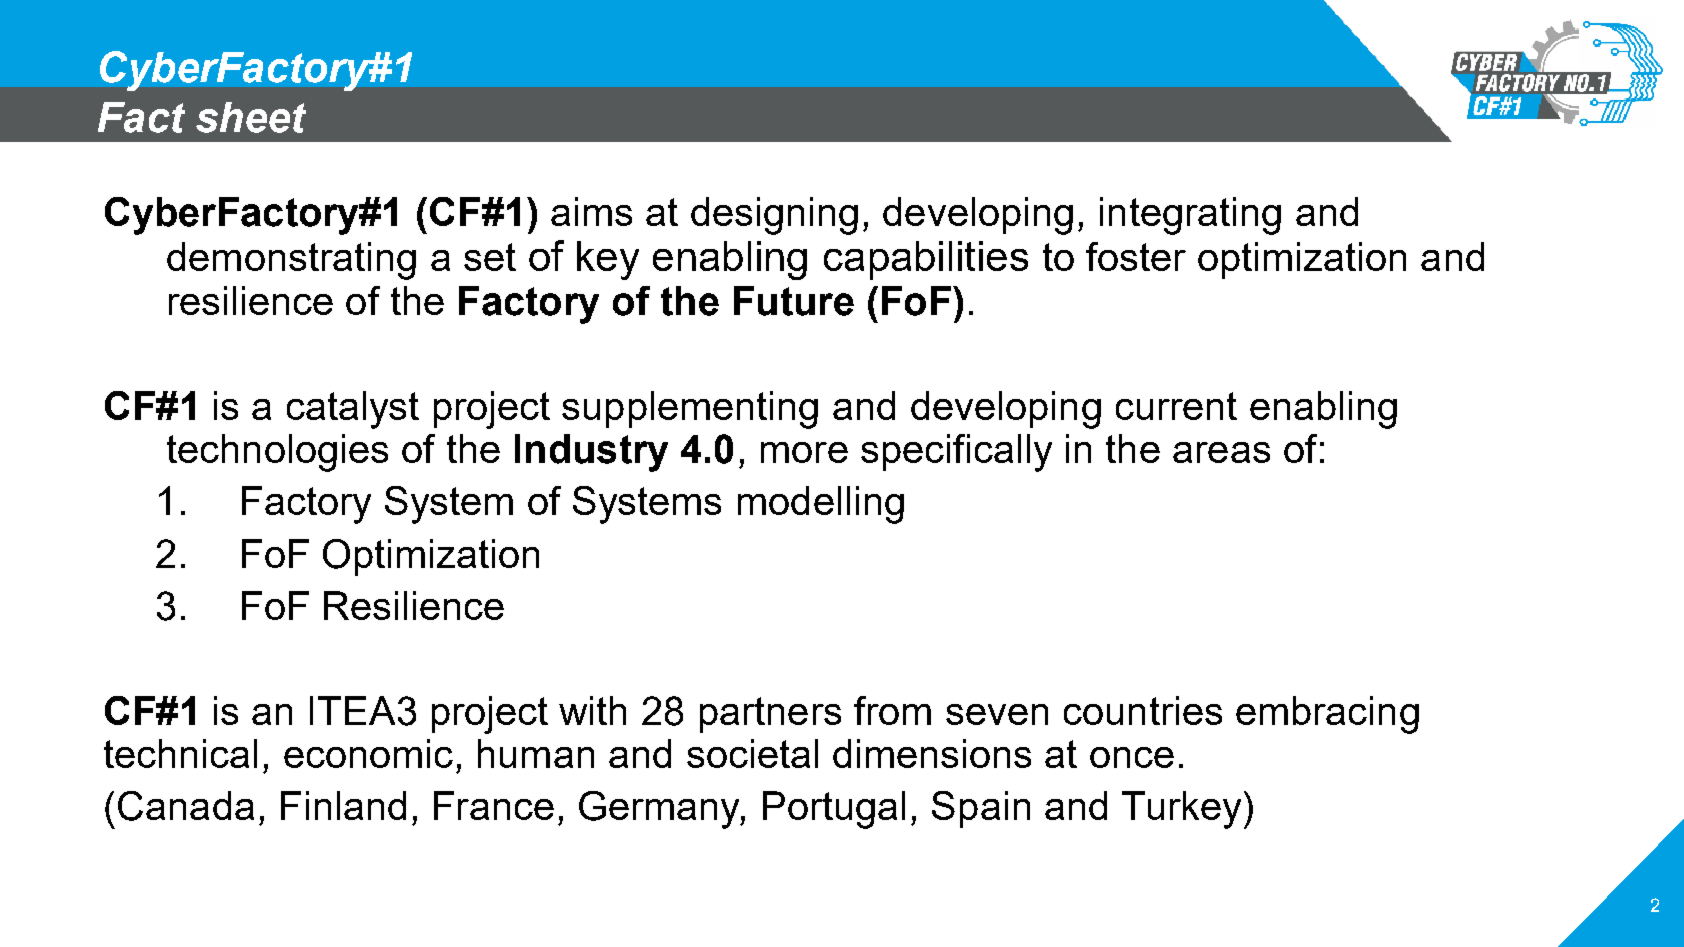  What do you see at coordinates (1221, 452) in the screenshot?
I see `areas` at bounding box center [1221, 452].
